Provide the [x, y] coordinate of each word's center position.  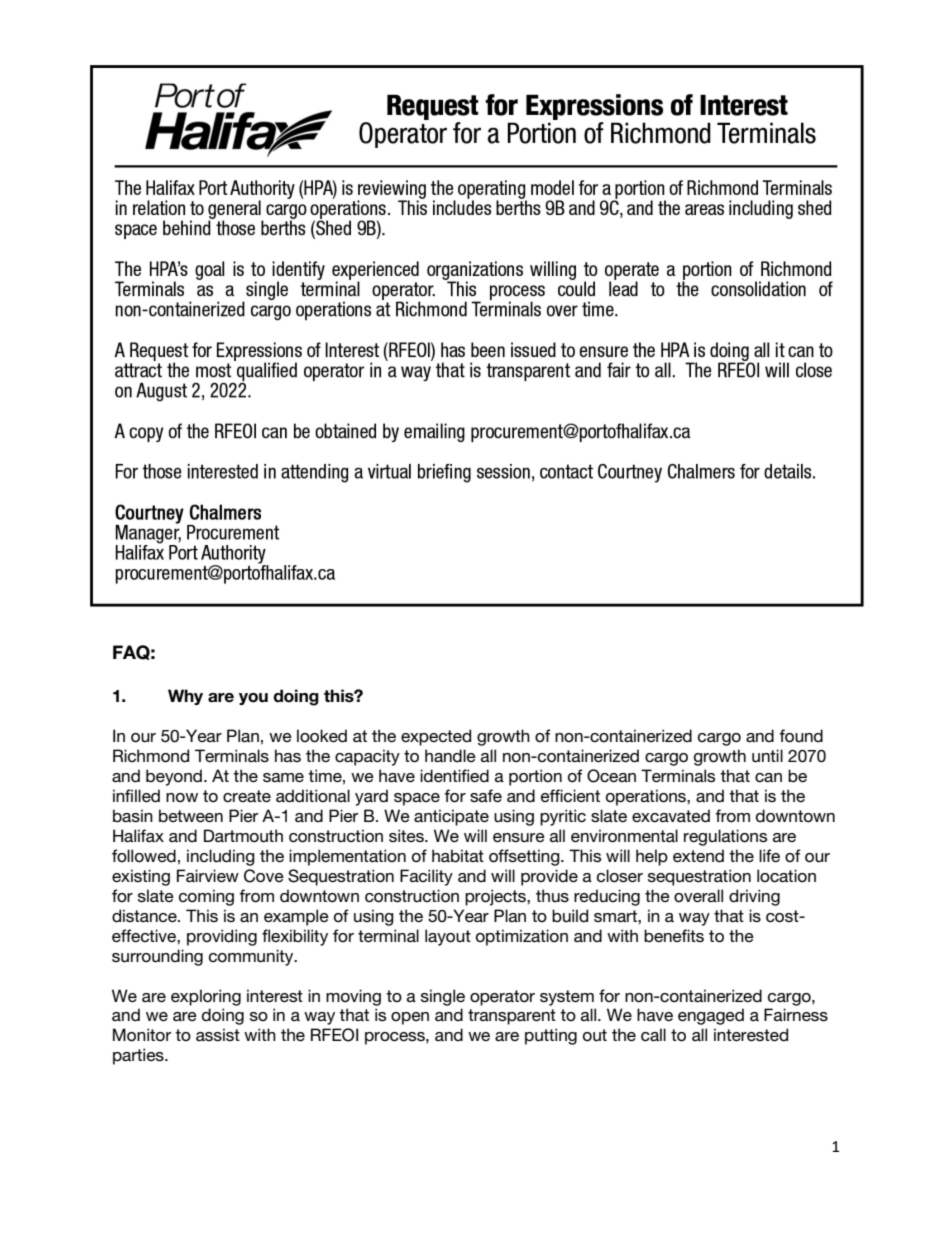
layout [448, 937]
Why [185, 697]
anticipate [451, 817]
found [801, 736]
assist [218, 1034]
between [191, 816]
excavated [671, 816]
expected [436, 737]
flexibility [295, 937]
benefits [674, 935]
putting [551, 1036]
